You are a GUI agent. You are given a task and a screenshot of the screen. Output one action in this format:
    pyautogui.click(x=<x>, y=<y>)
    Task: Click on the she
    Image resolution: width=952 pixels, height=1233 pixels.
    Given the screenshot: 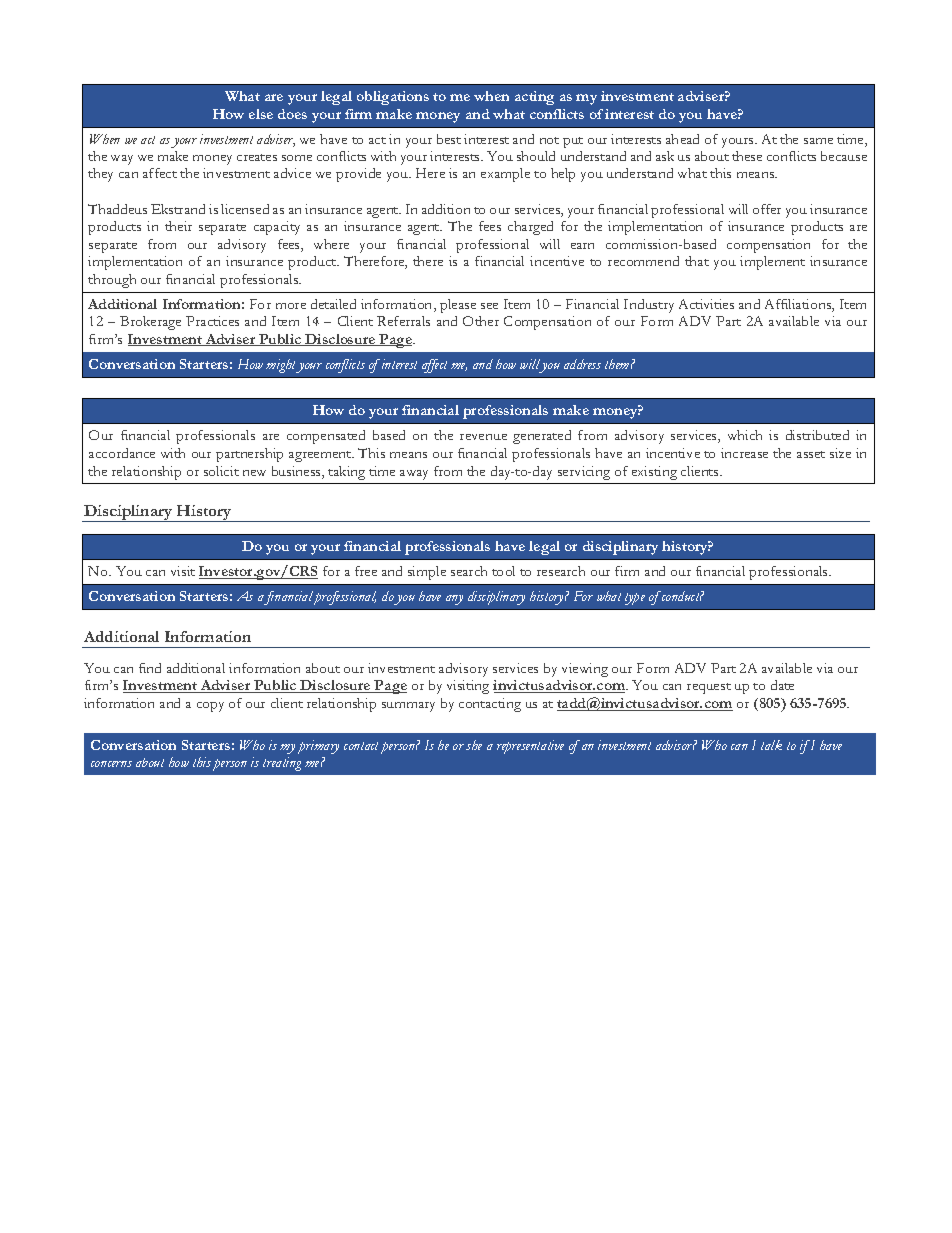 What is the action you would take?
    pyautogui.click(x=474, y=745)
